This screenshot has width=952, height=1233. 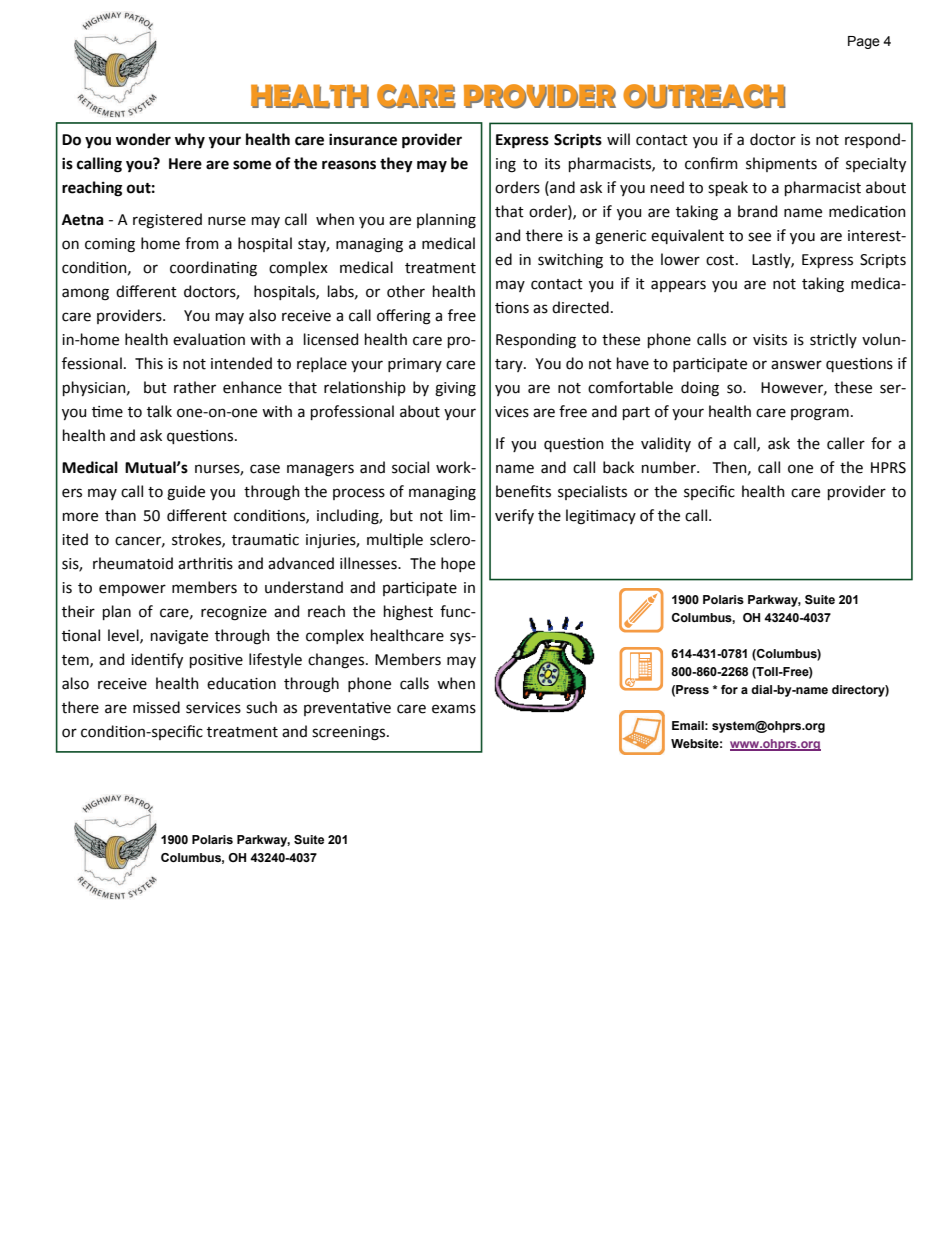 I want to click on specialists, so click(x=592, y=492).
